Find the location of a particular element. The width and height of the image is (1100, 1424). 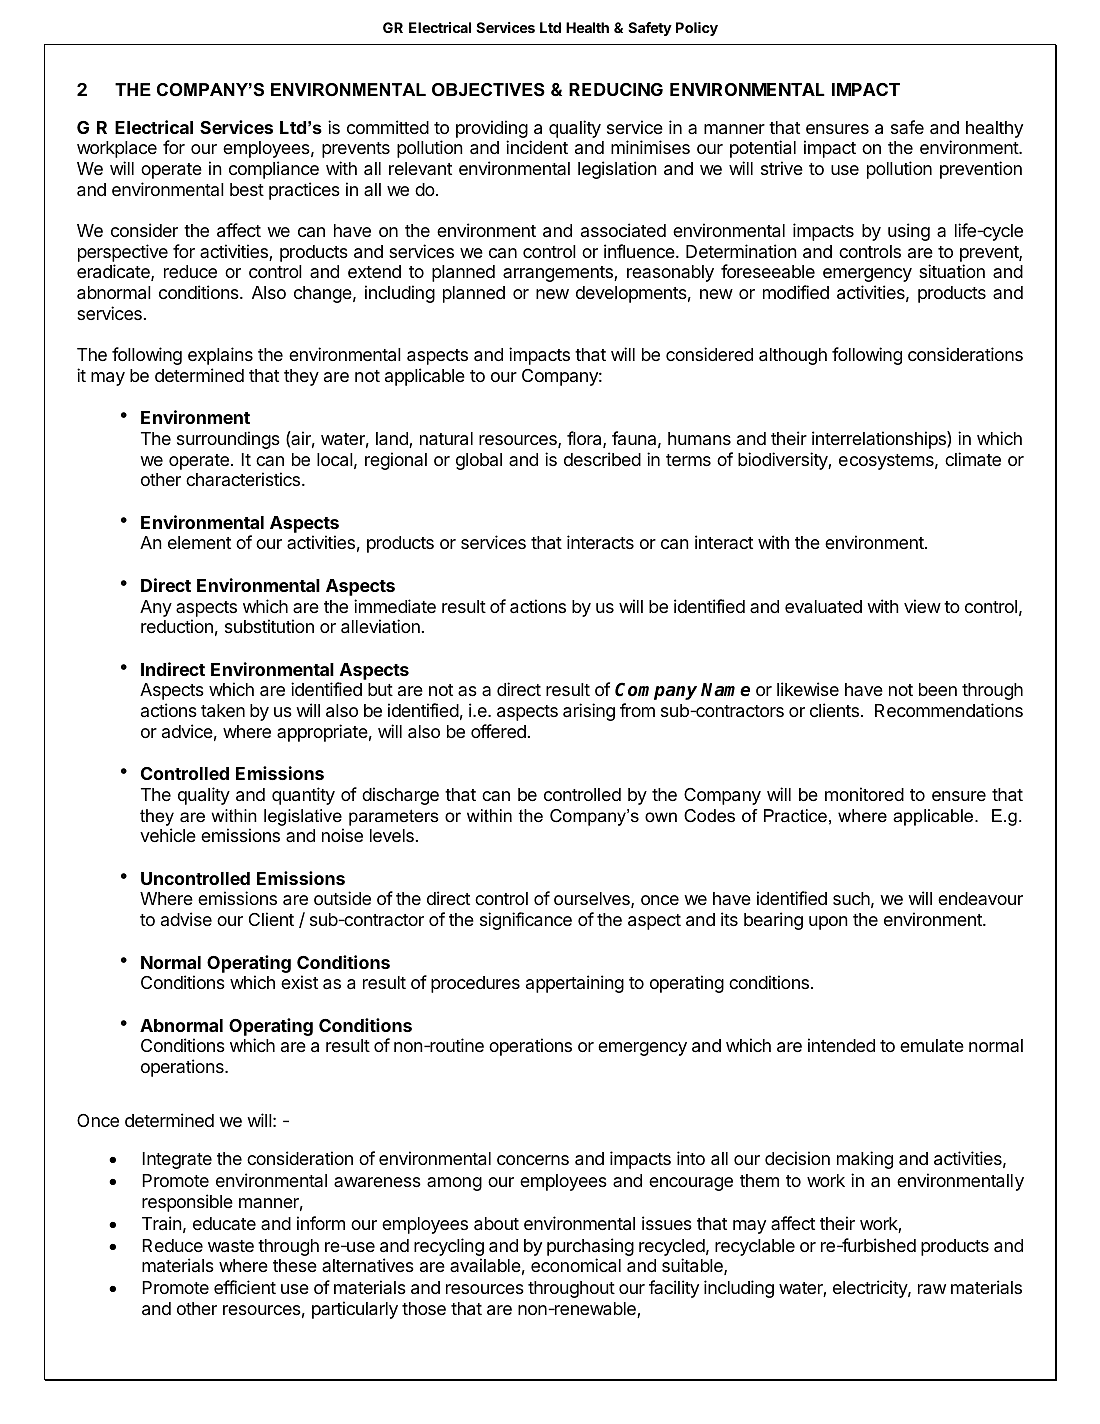

OBJECTIVES is located at coordinates (488, 90).
